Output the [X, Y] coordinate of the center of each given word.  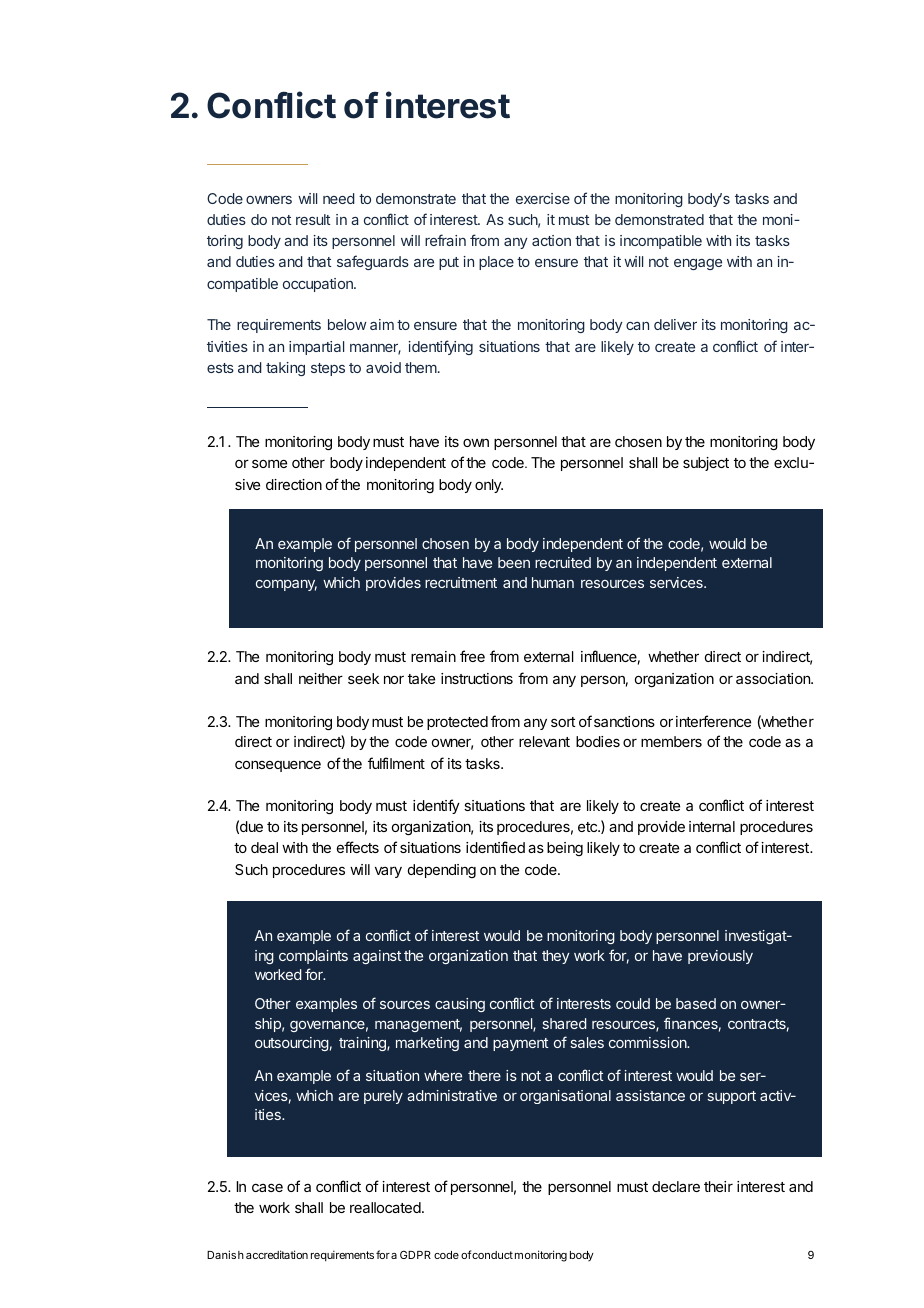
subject [706, 464]
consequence [278, 766]
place [496, 263]
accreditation [277, 1254]
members [671, 741]
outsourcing [292, 1044]
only [489, 486]
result [313, 219]
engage [698, 264]
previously [720, 957]
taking [285, 369]
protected [457, 723]
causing [460, 1005]
